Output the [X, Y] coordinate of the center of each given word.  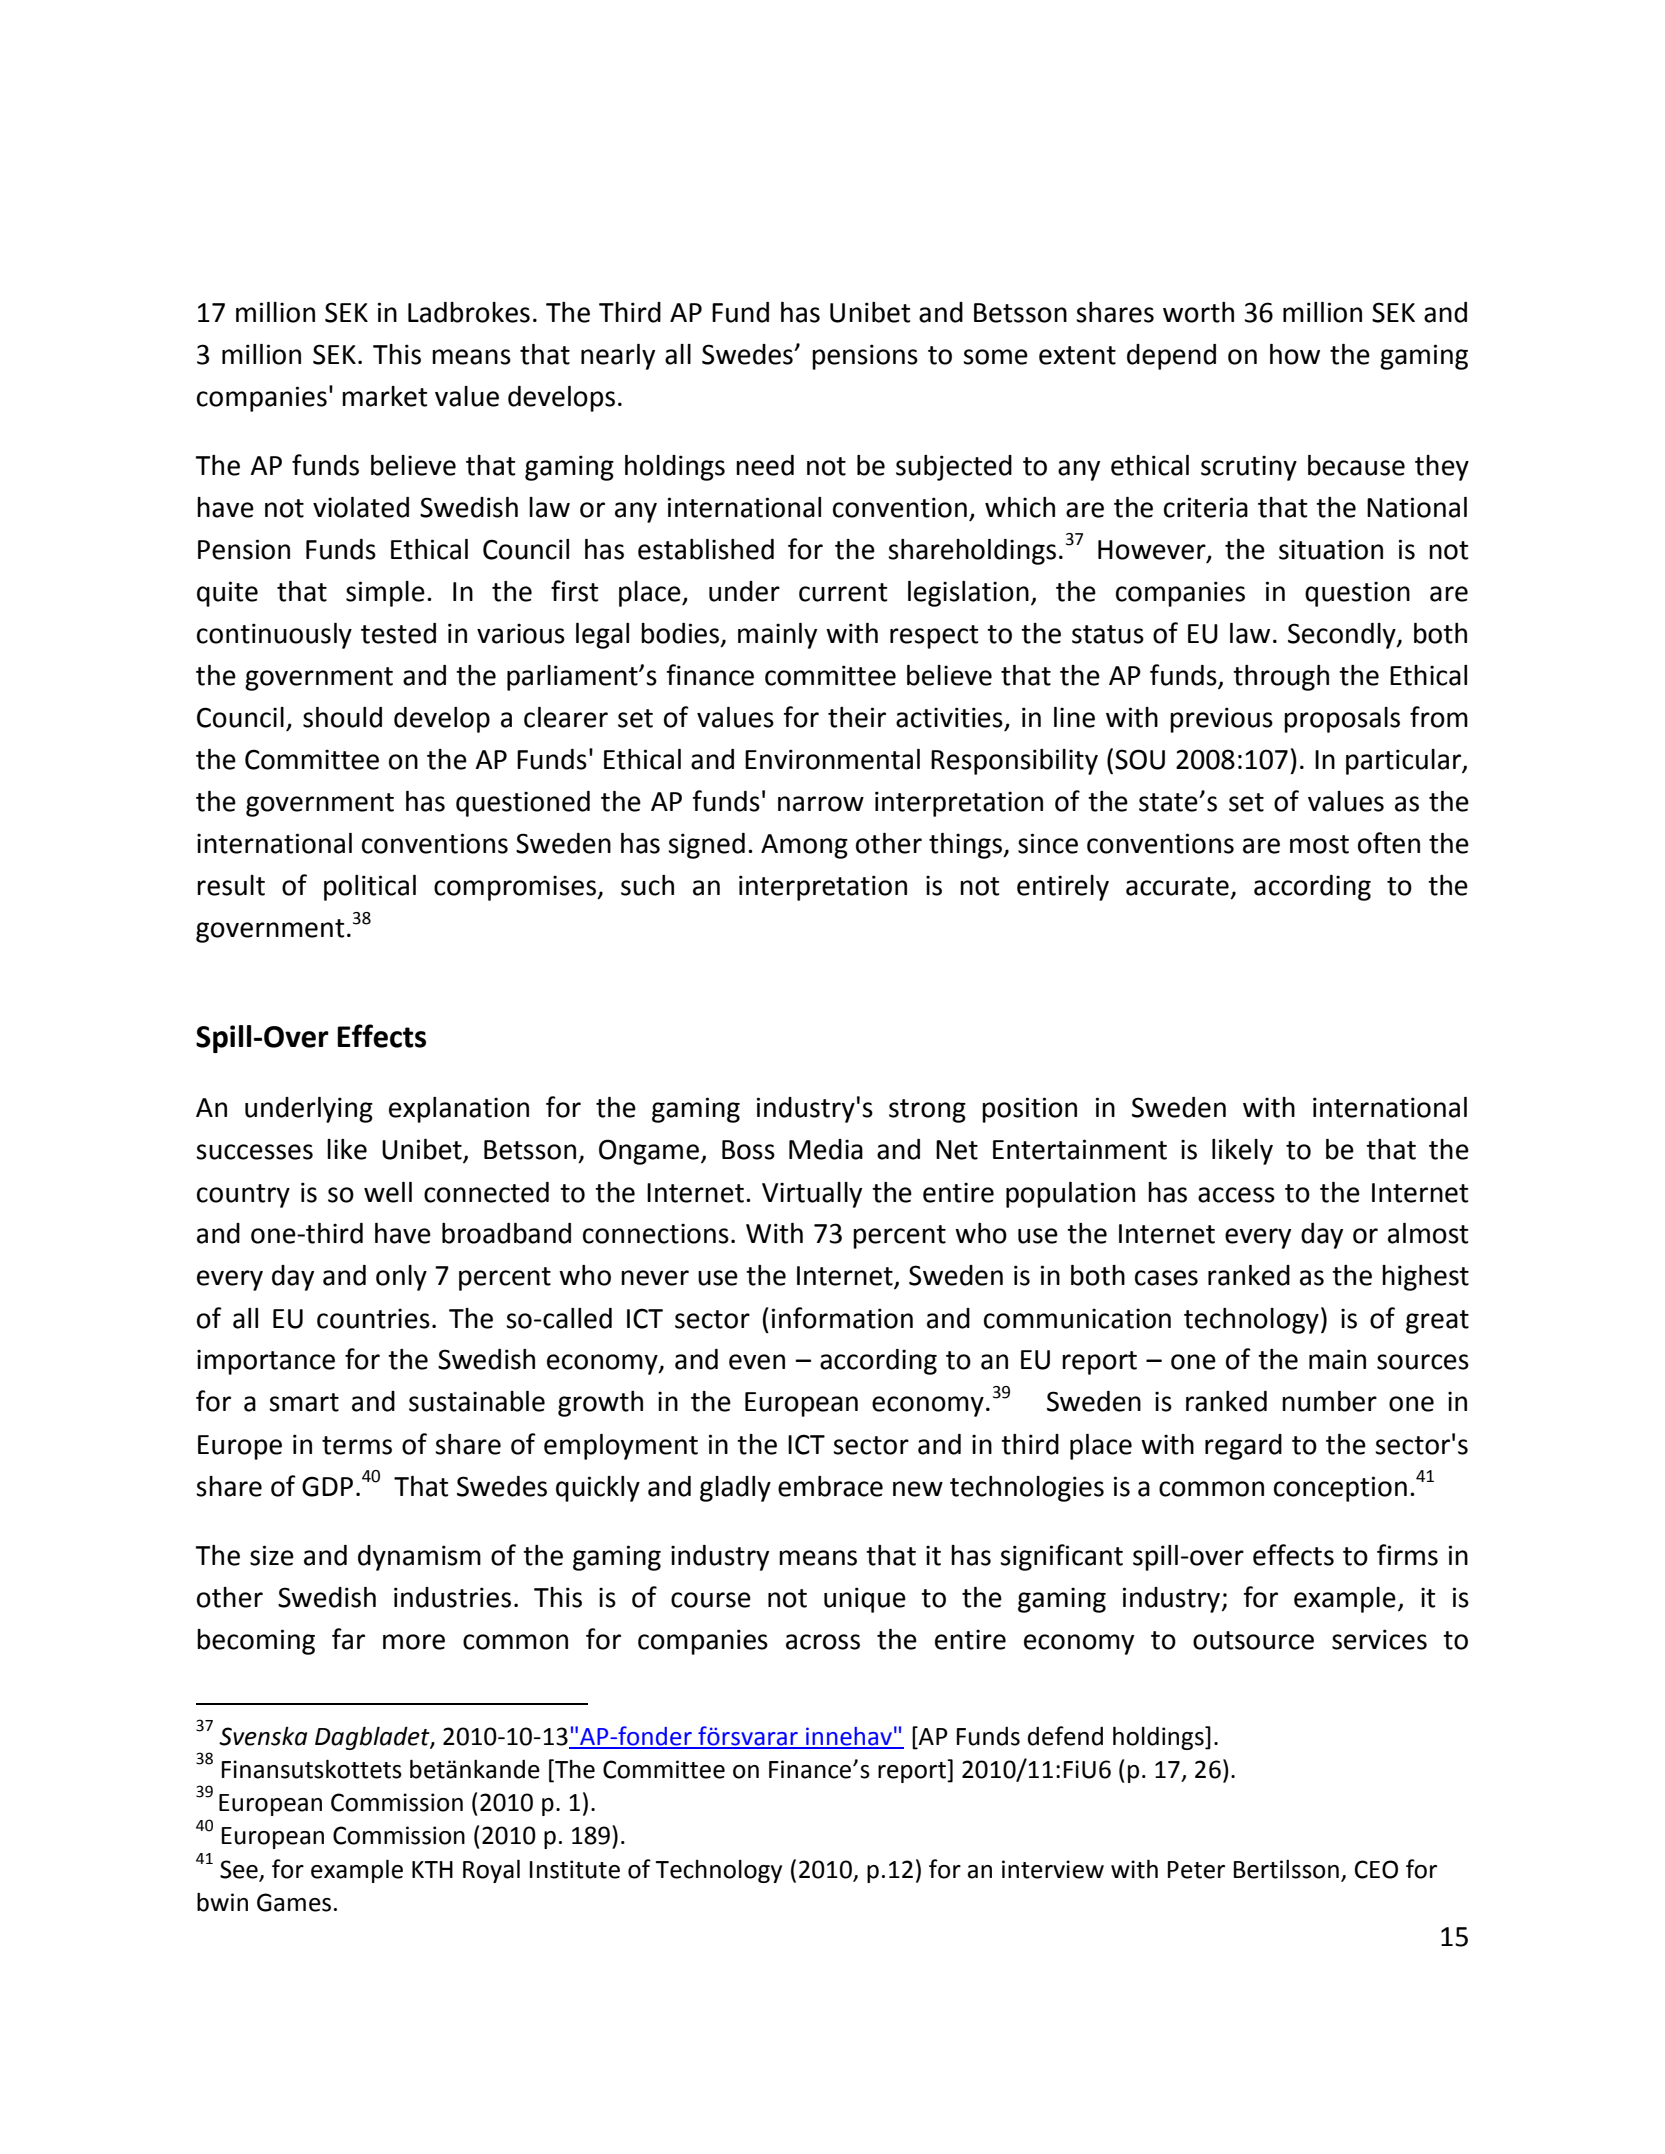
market [384, 396]
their [857, 717]
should [342, 717]
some [995, 357]
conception [1340, 1489]
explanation [459, 1110]
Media [826, 1149]
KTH [432, 1869]
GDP [327, 1486]
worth [1198, 312]
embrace [830, 1486]
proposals [1342, 720]
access [1236, 1195]
